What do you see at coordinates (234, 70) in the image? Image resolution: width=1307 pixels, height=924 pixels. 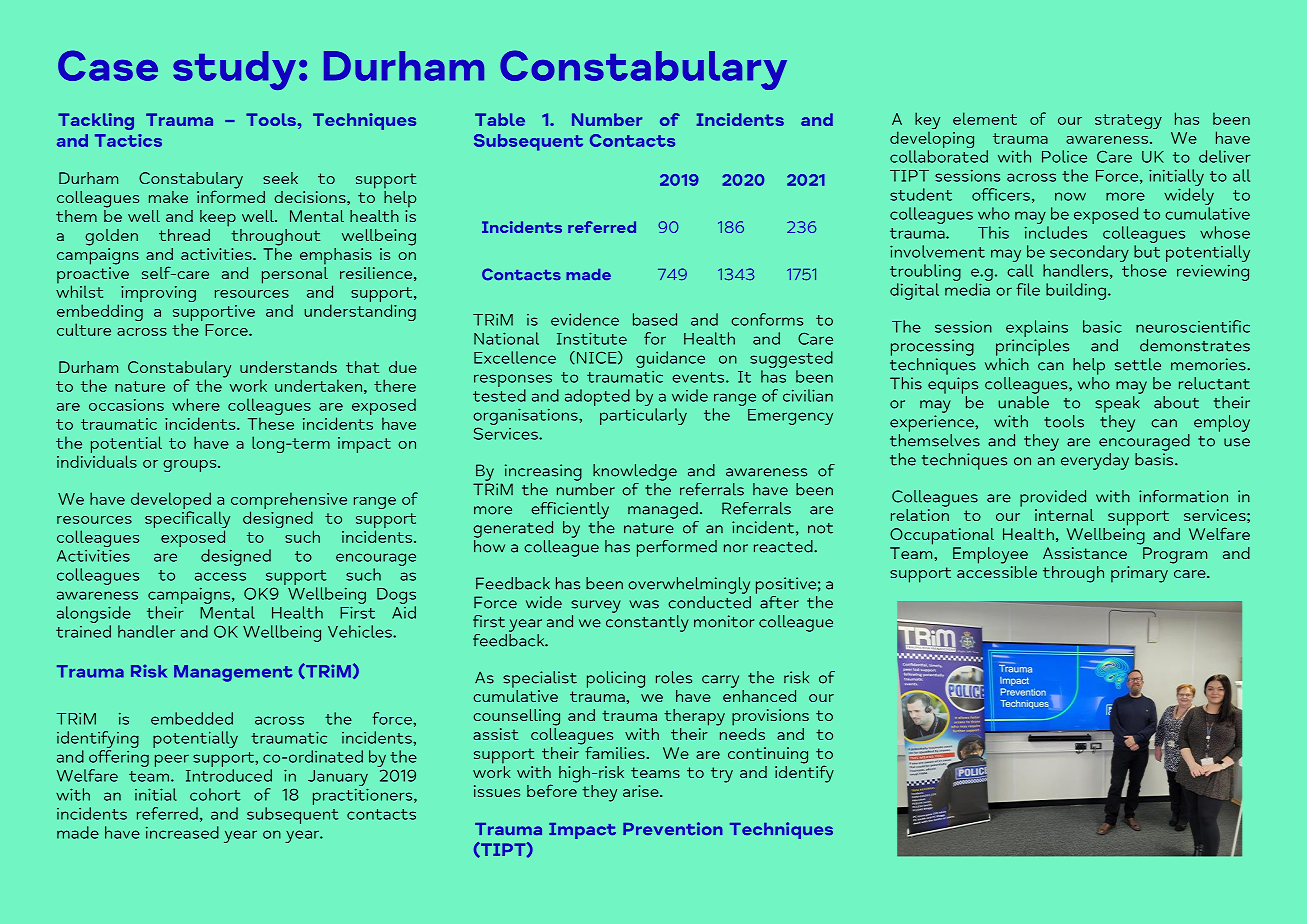 I see `study` at bounding box center [234, 70].
